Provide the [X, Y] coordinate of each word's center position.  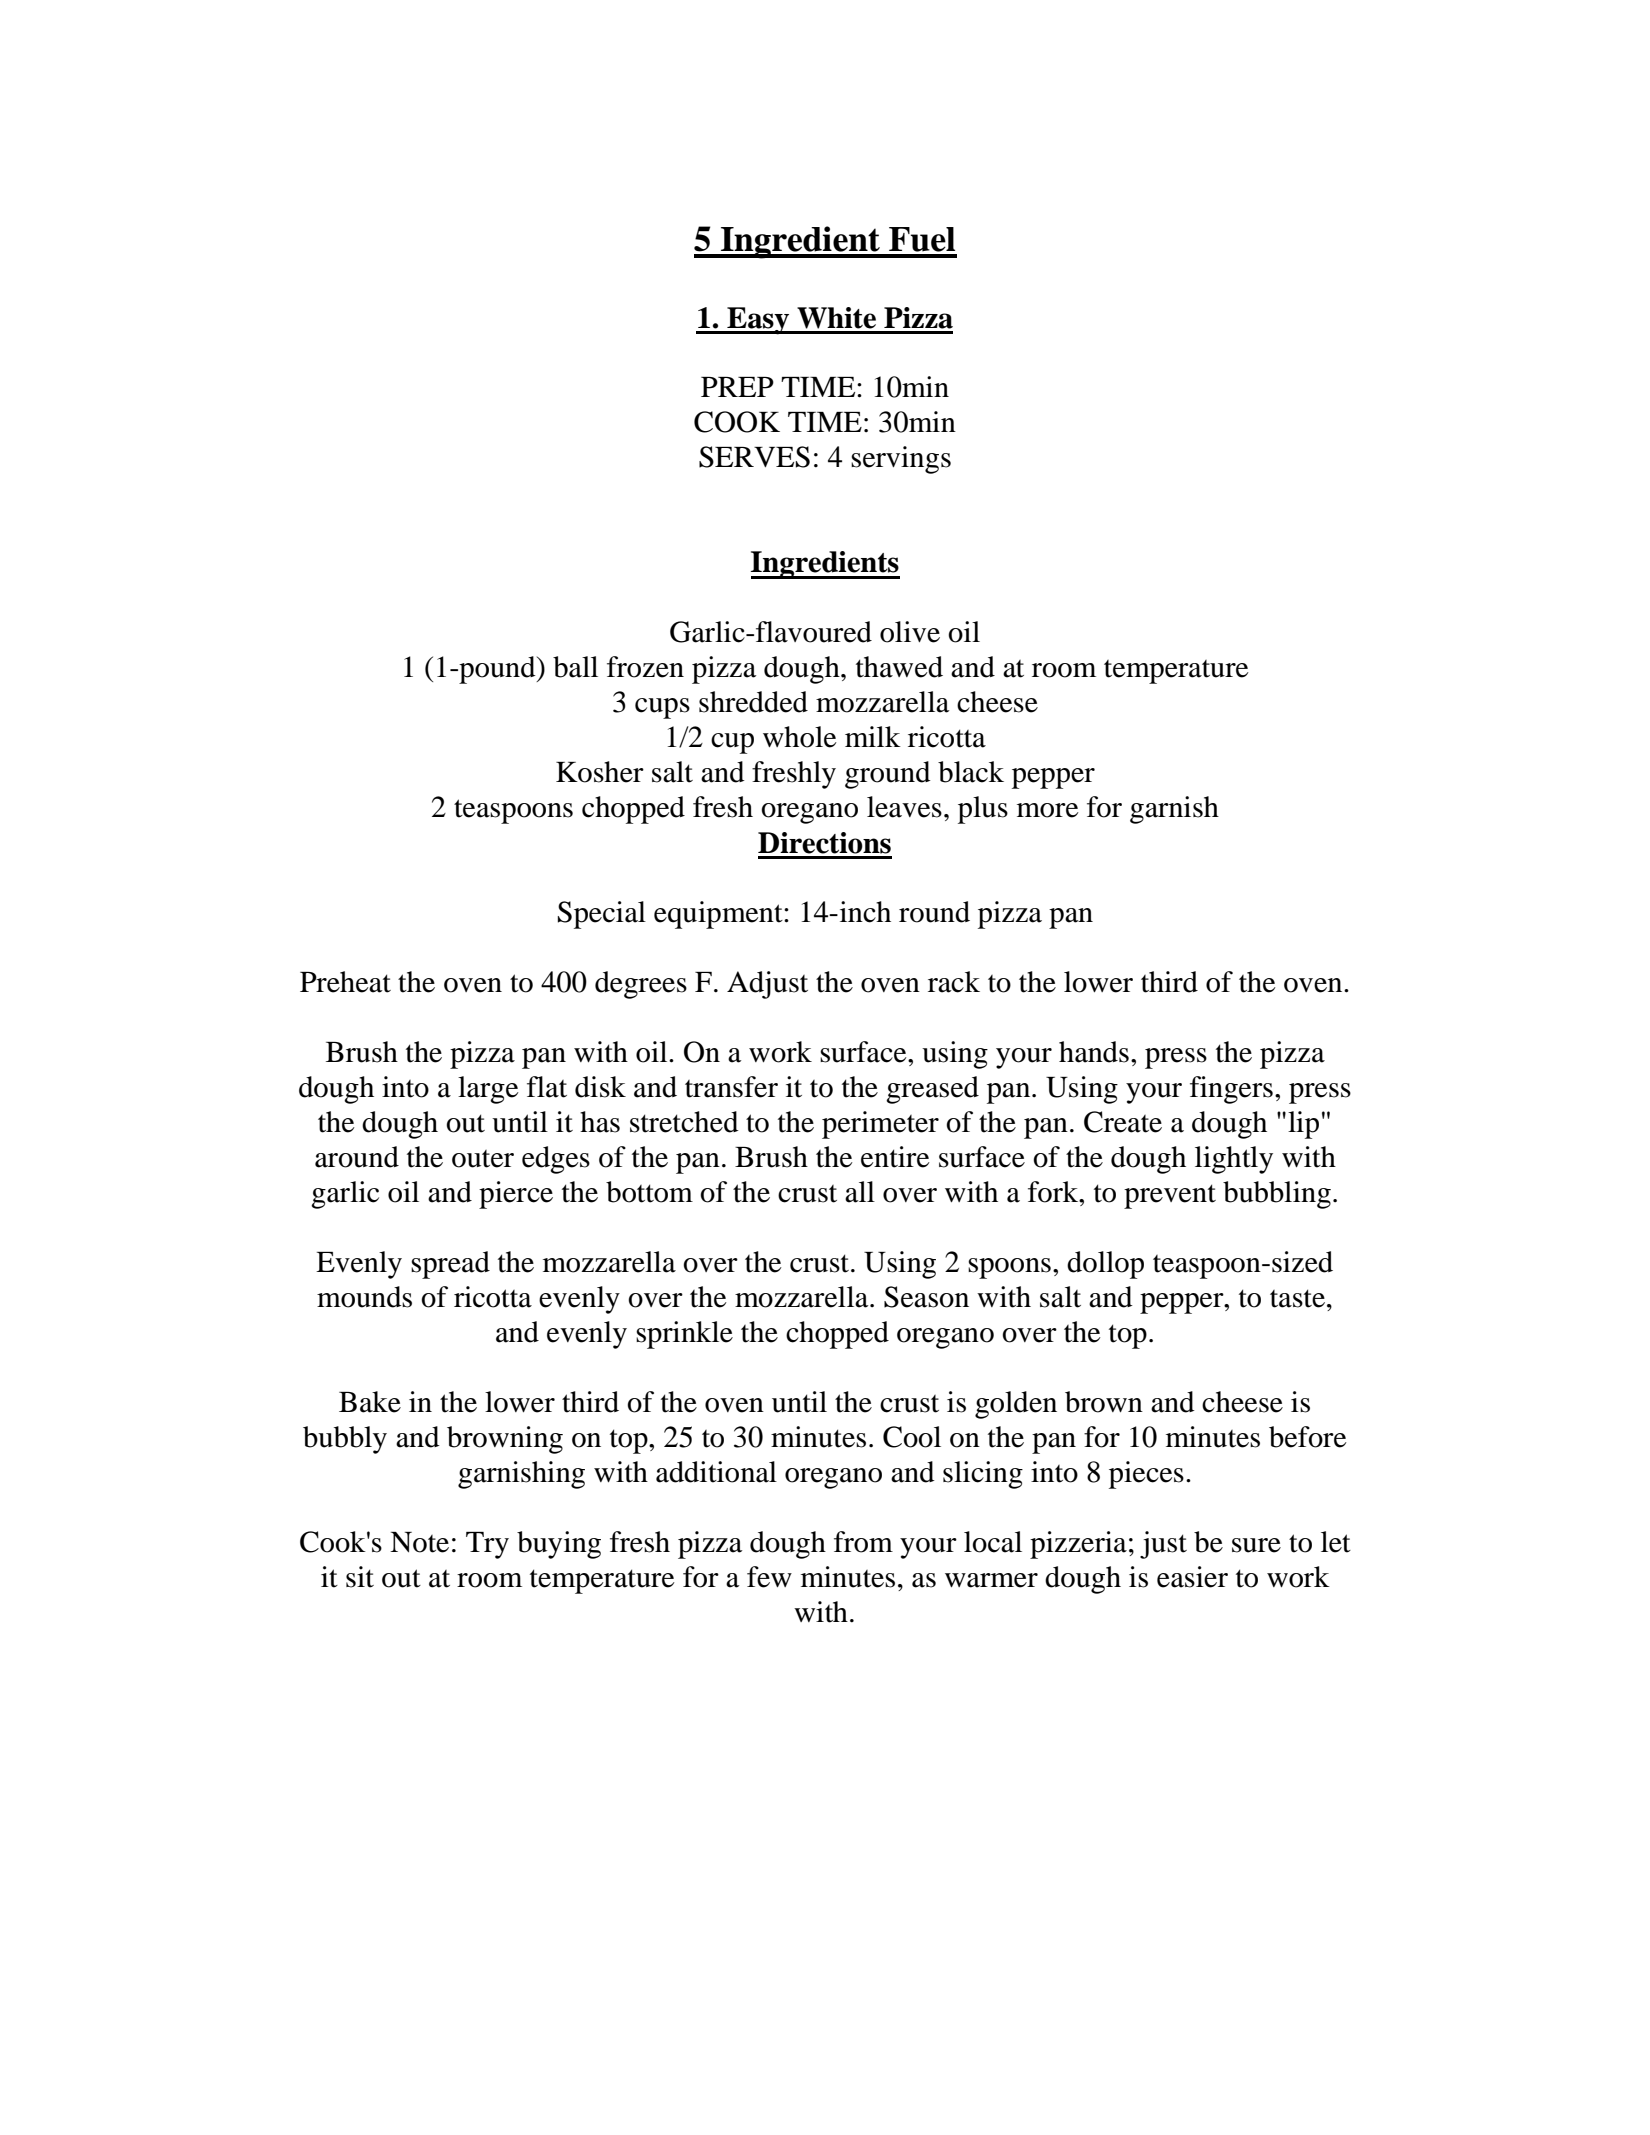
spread [450, 1265]
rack [954, 982]
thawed [899, 667]
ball [575, 667]
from [863, 1542]
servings [901, 460]
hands [1094, 1052]
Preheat [345, 982]
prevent [1170, 1196]
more [1048, 810]
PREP [737, 387]
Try [487, 1545]
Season [926, 1297]
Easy [758, 321]
